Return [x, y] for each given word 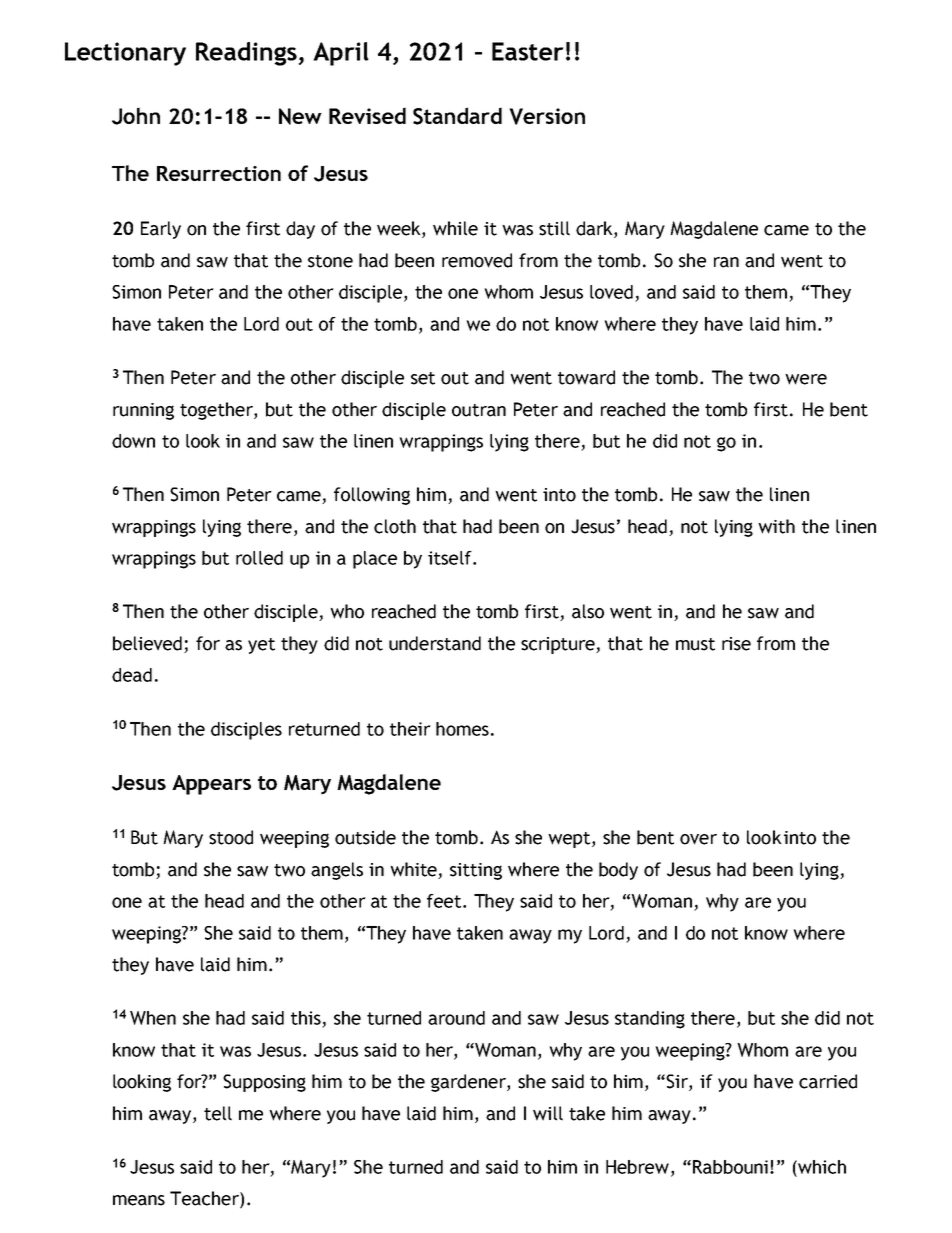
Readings [247, 54]
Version [547, 116]
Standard [457, 116]
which [821, 1167]
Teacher [205, 1199]
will [548, 1113]
